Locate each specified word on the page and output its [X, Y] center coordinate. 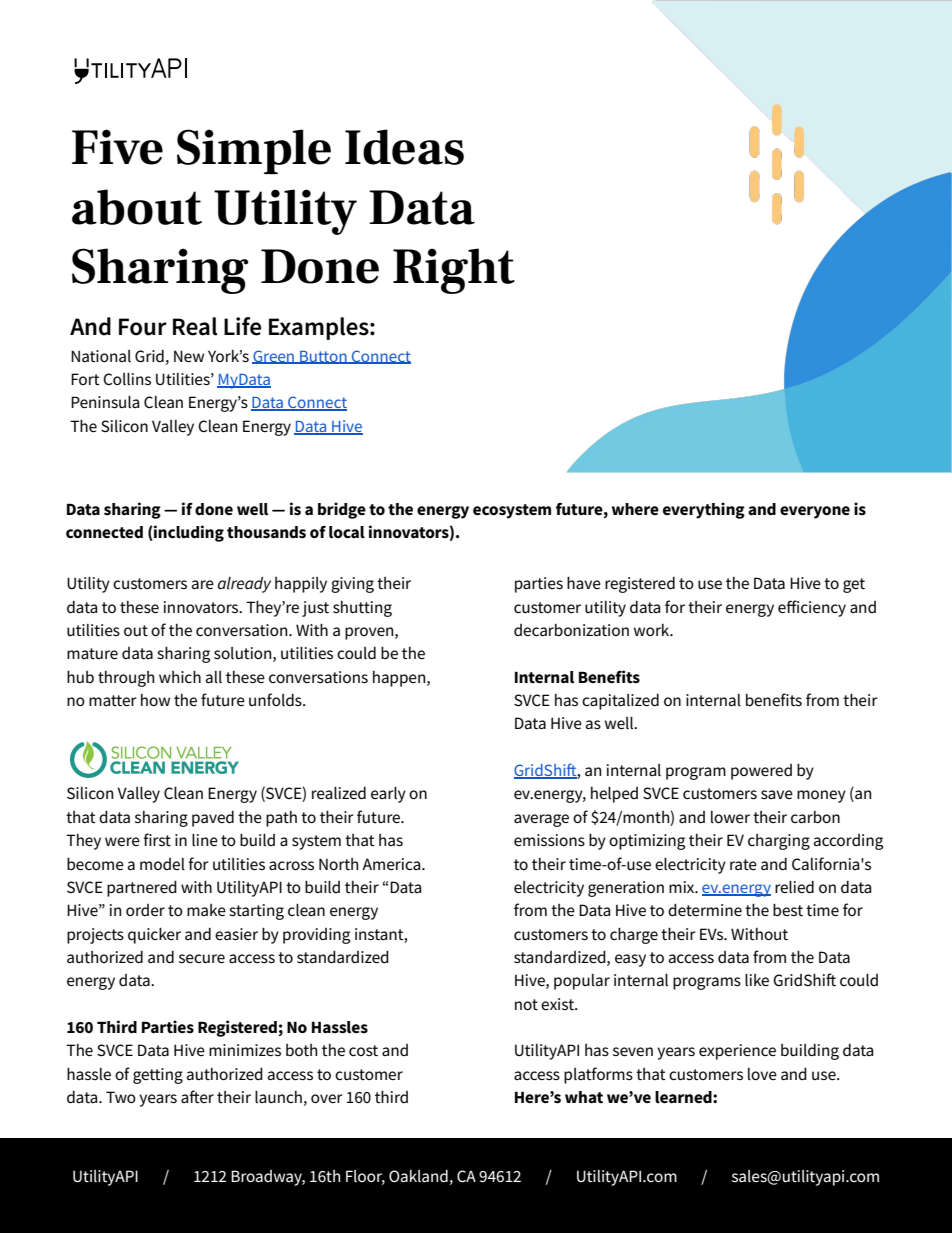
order [145, 910]
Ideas [404, 147]
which [180, 676]
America [392, 864]
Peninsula [105, 402]
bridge [342, 510]
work [653, 630]
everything [704, 510]
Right [454, 271]
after [197, 1096]
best [788, 909]
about [137, 207]
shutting [362, 609]
